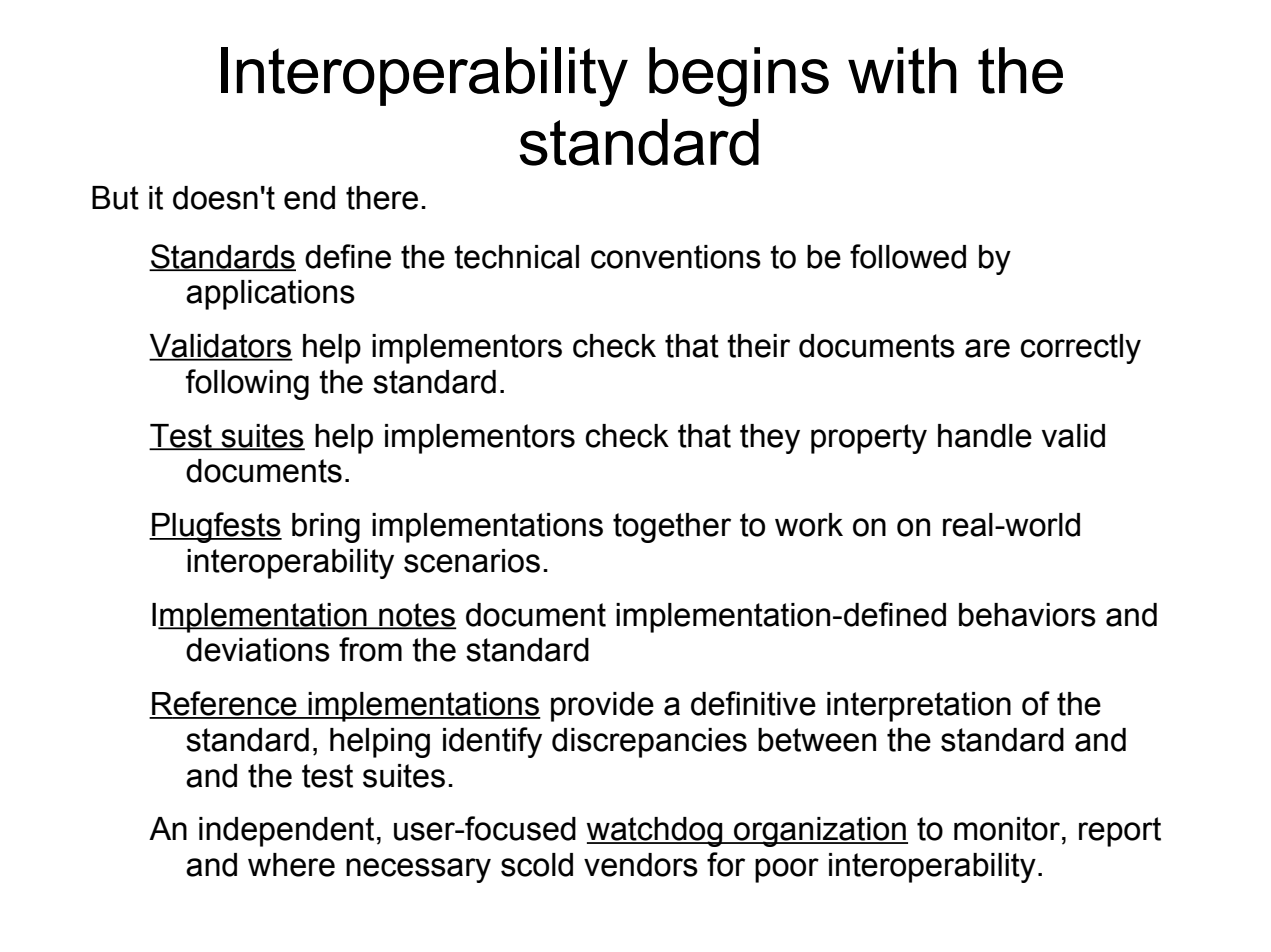  Describe the element at coordinates (286, 832) in the screenshot. I see `independent` at that location.
